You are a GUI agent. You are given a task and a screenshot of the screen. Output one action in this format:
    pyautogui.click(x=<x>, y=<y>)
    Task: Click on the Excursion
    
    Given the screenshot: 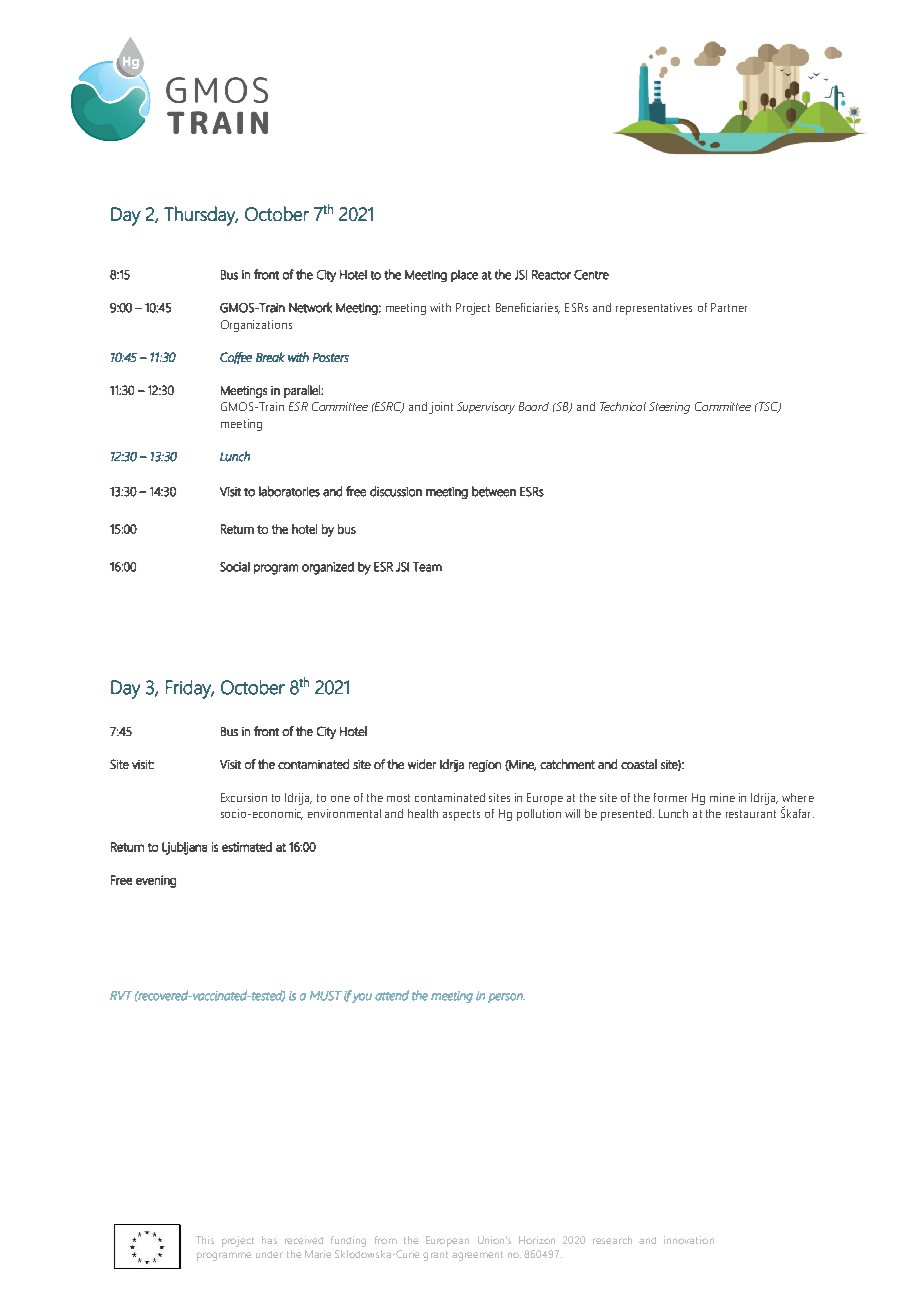 What is the action you would take?
    pyautogui.click(x=244, y=797)
